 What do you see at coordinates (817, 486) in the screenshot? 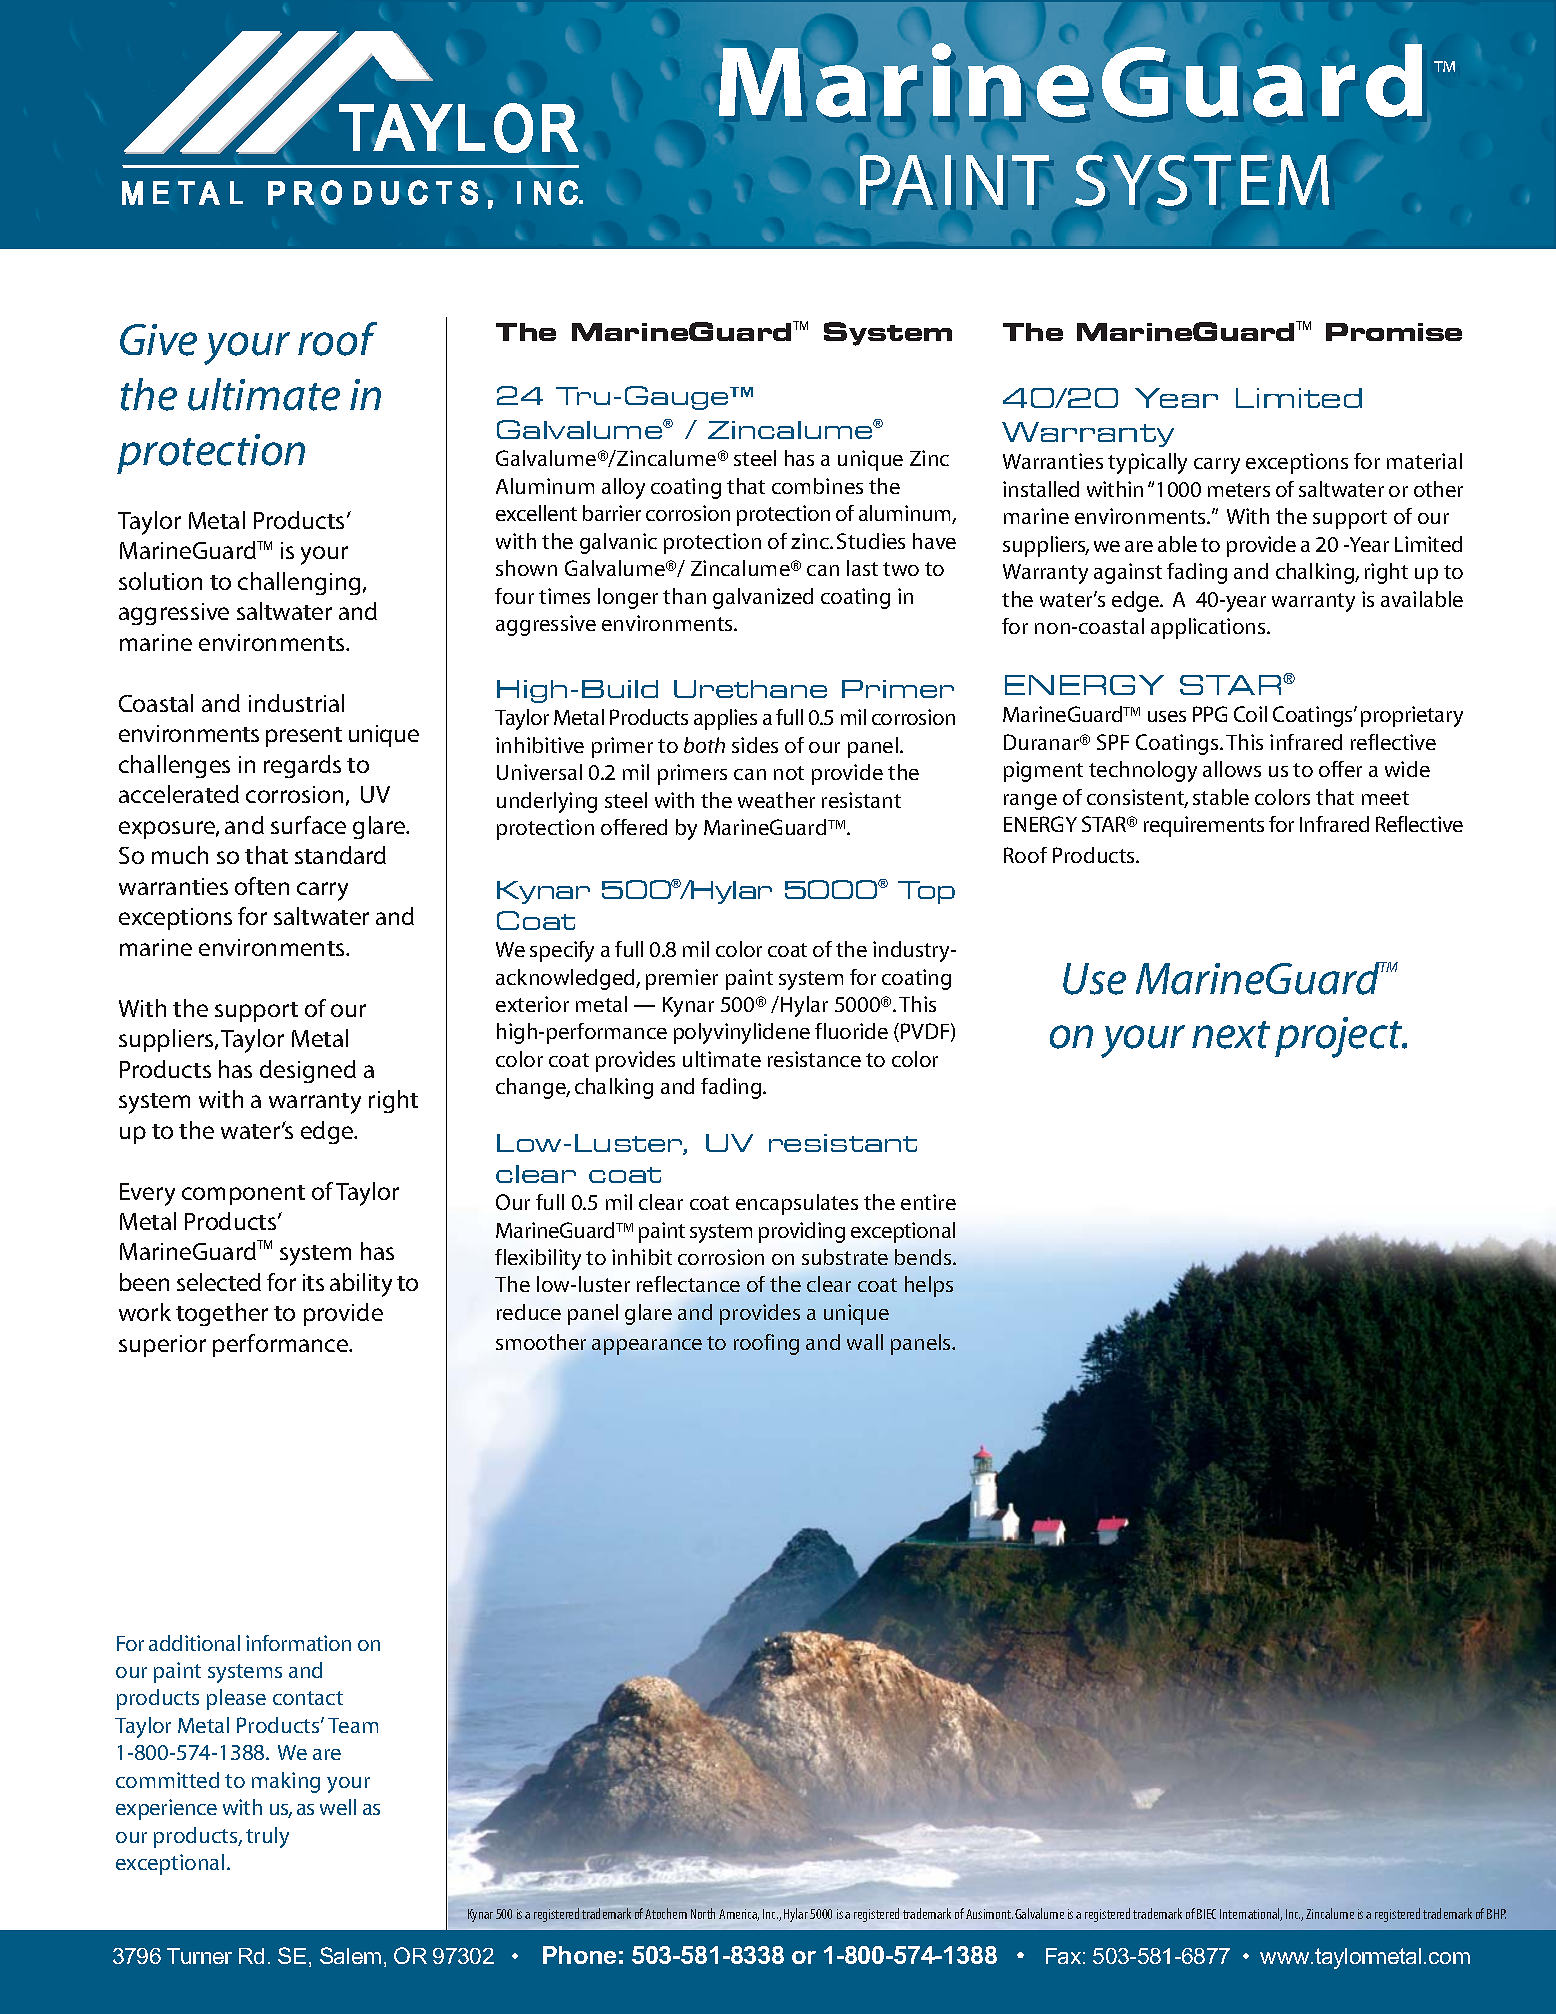
I see `combines` at bounding box center [817, 486].
